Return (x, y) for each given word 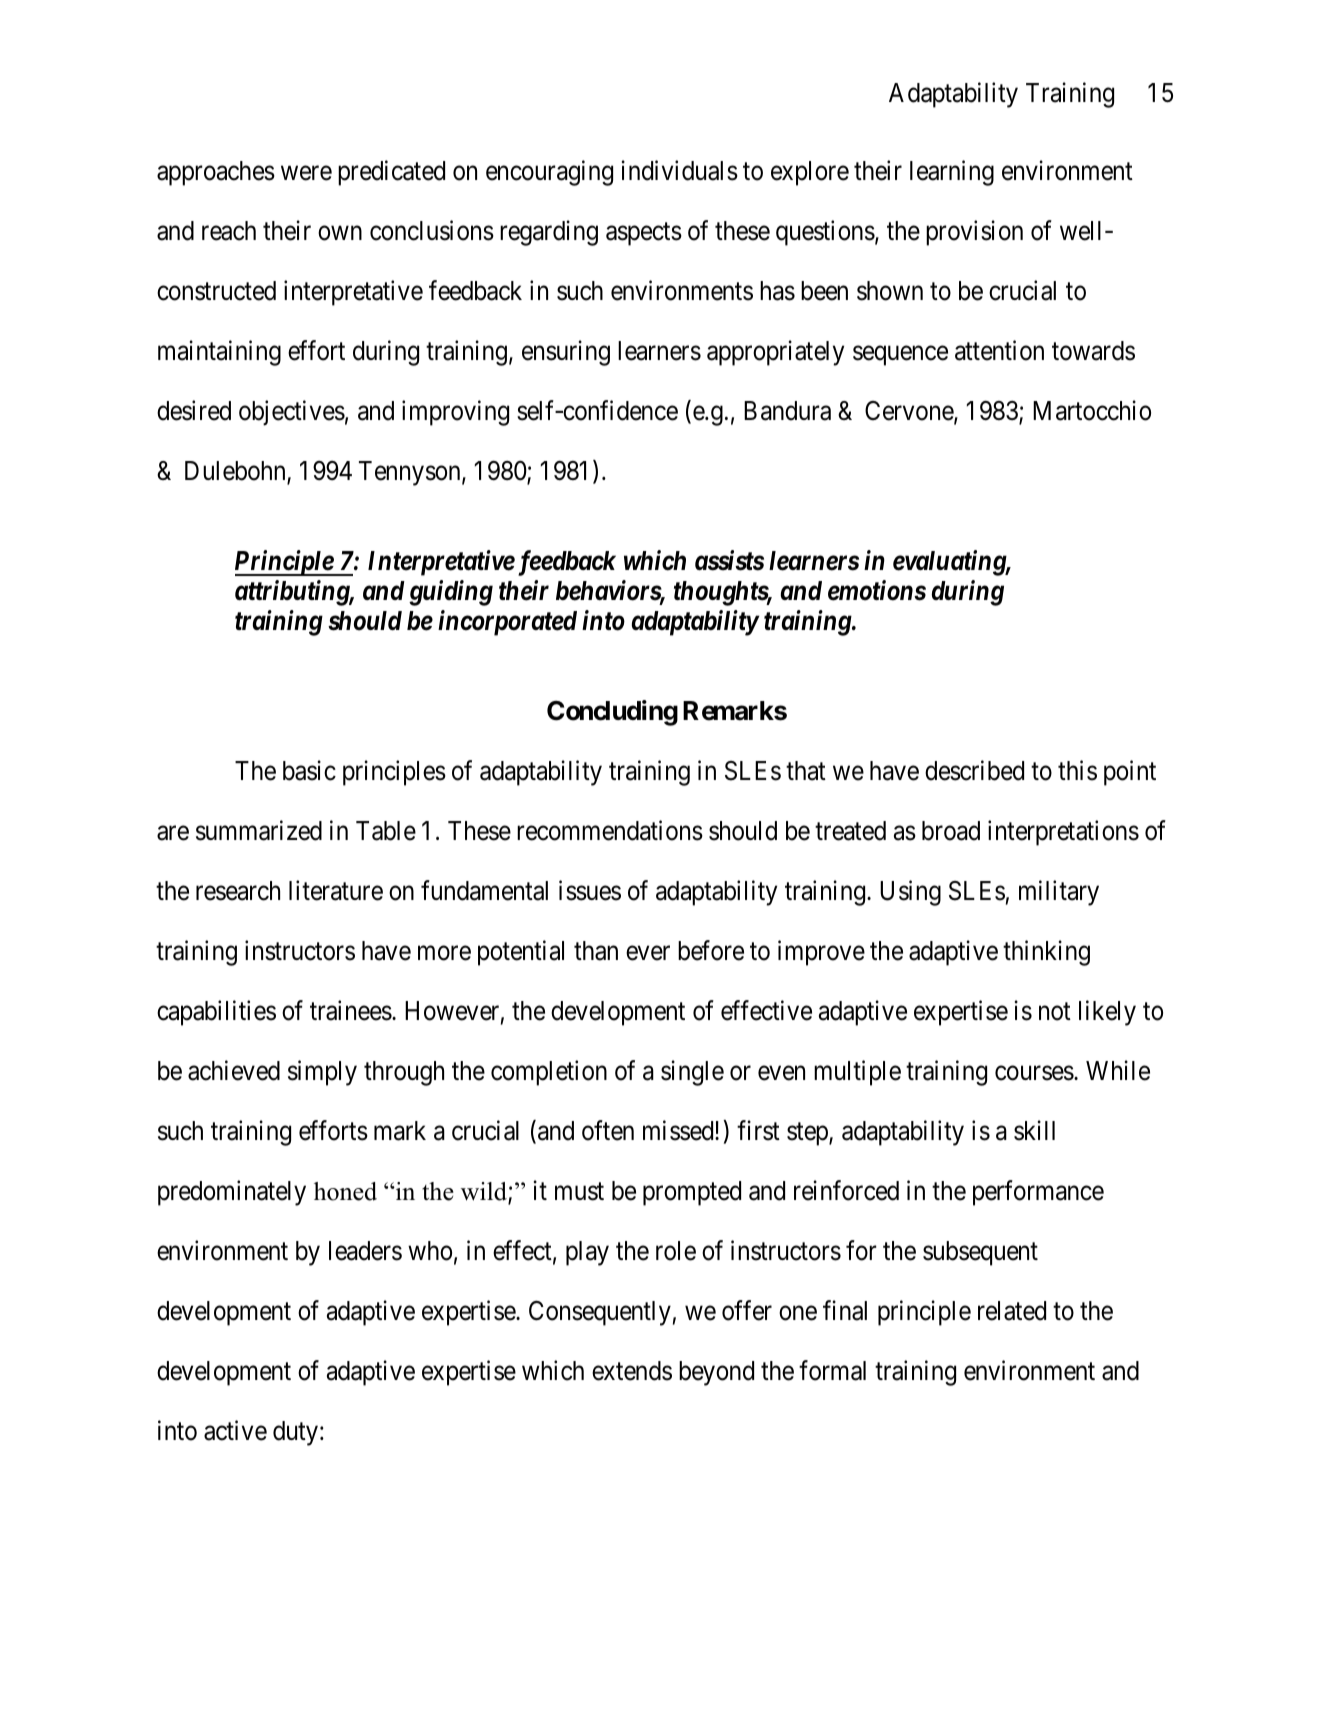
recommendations (610, 830)
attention (999, 350)
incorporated (507, 623)
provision (974, 233)
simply (322, 1073)
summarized (259, 830)
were (306, 173)
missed (679, 1130)
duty (295, 1433)
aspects (644, 234)
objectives (292, 413)
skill (1034, 1130)
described (974, 770)
